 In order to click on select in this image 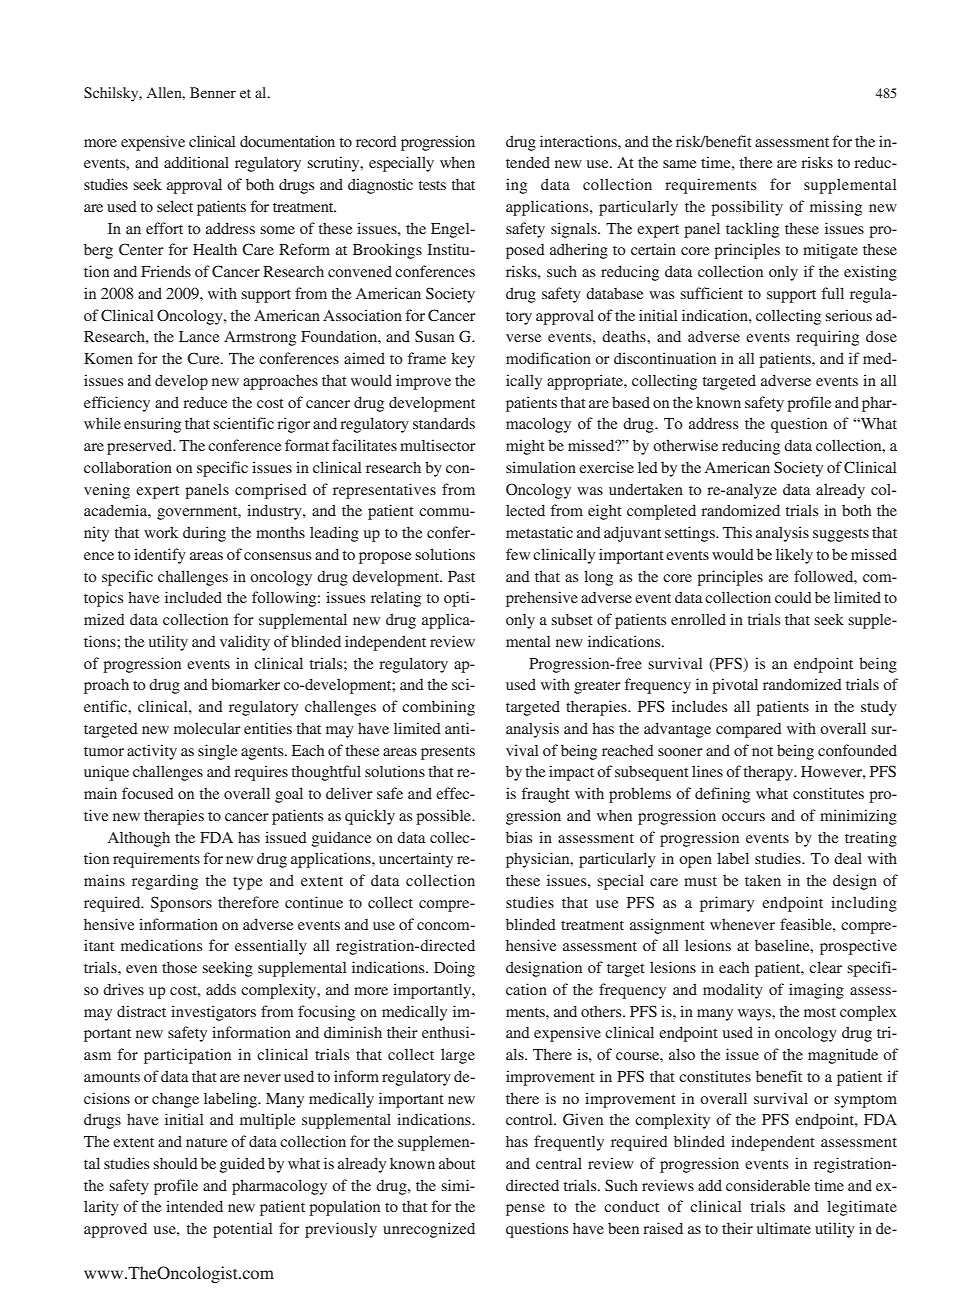, I will do `click(175, 206)`.
